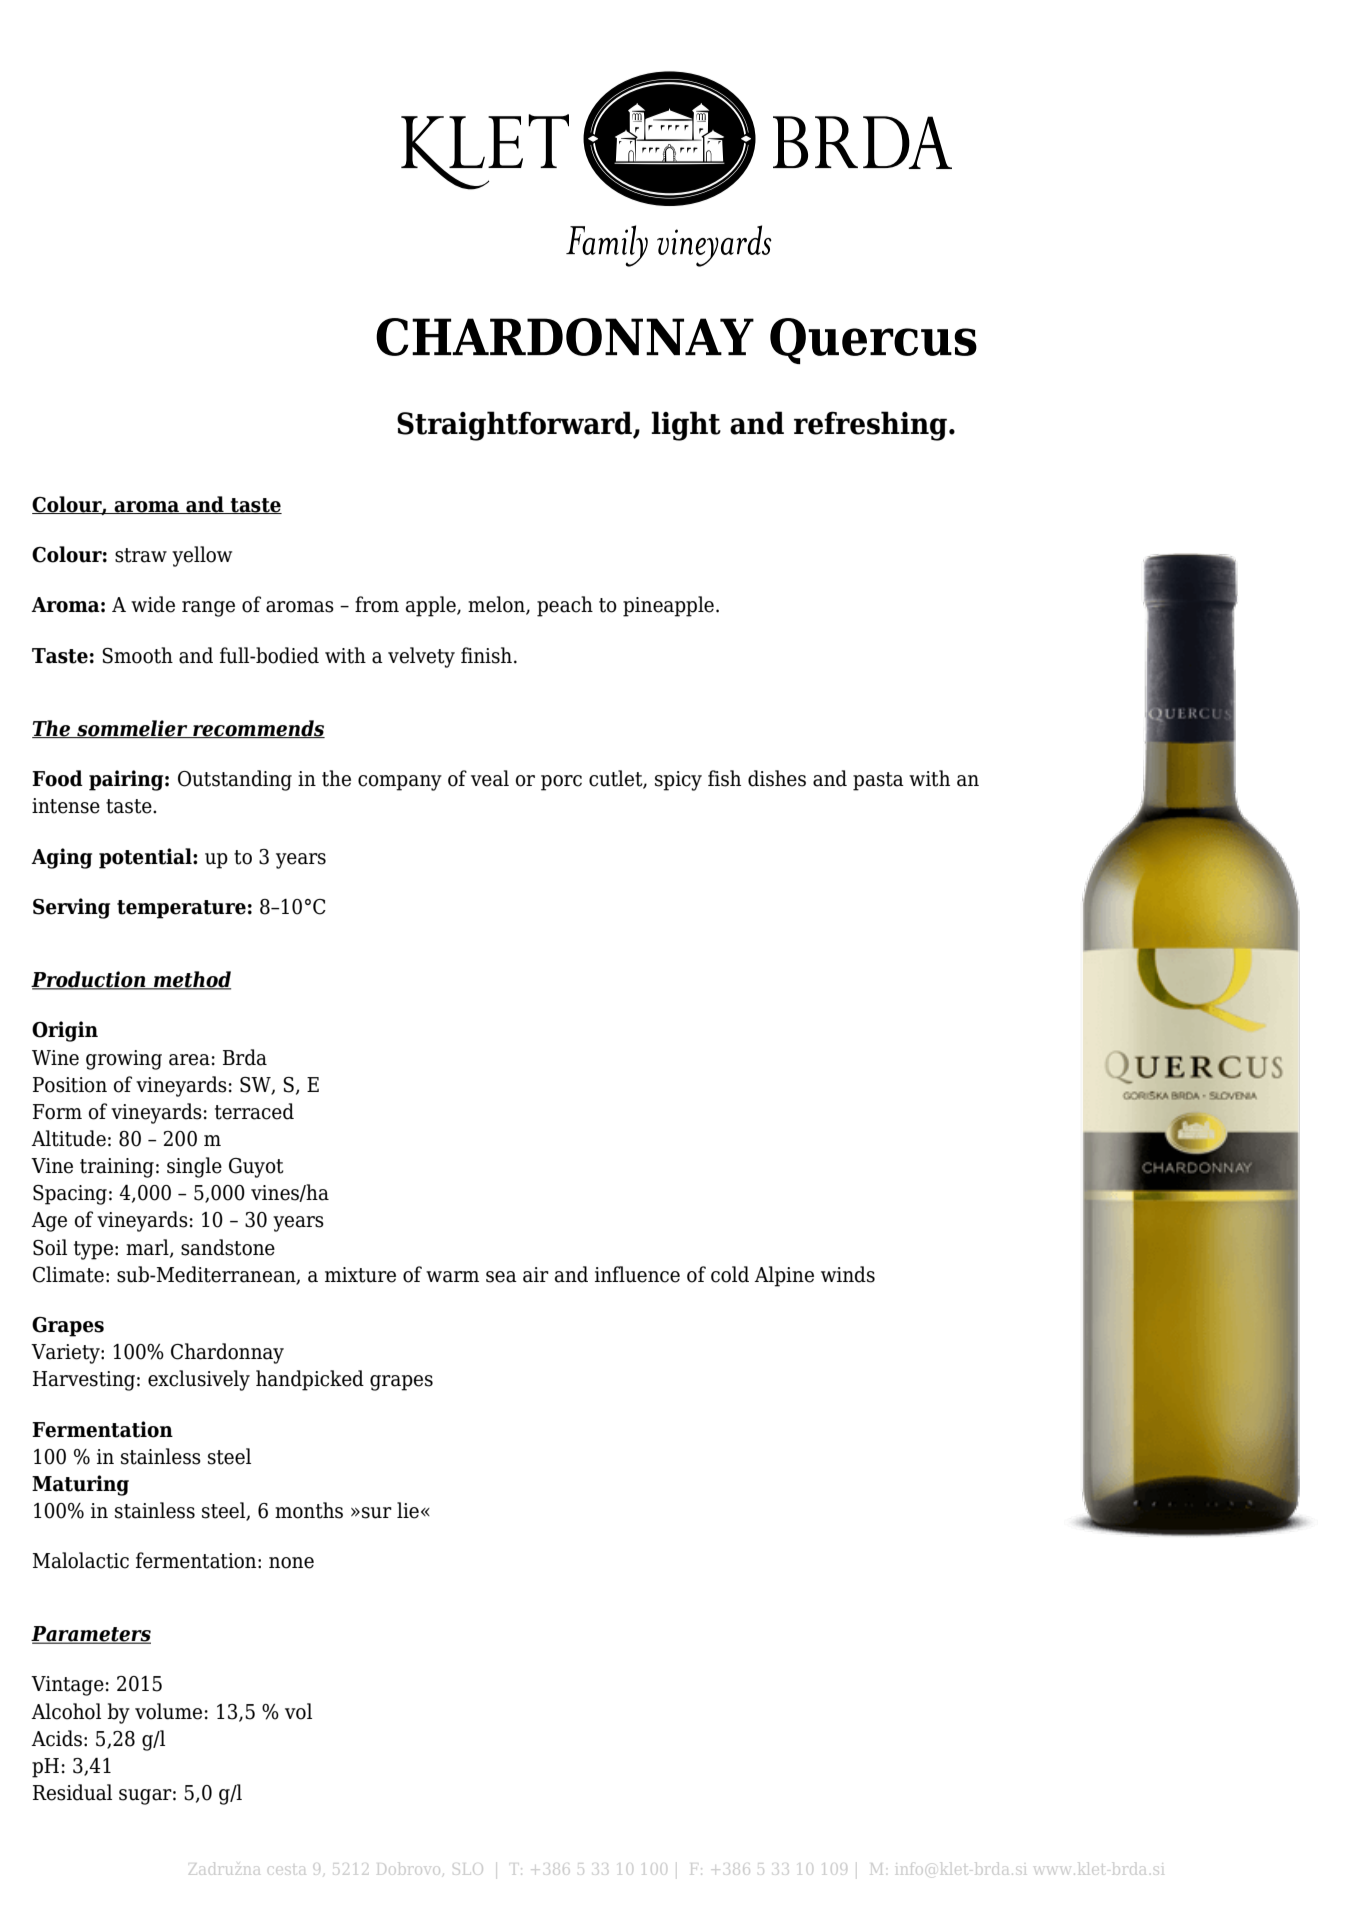  I want to click on growing, so click(124, 1060).
